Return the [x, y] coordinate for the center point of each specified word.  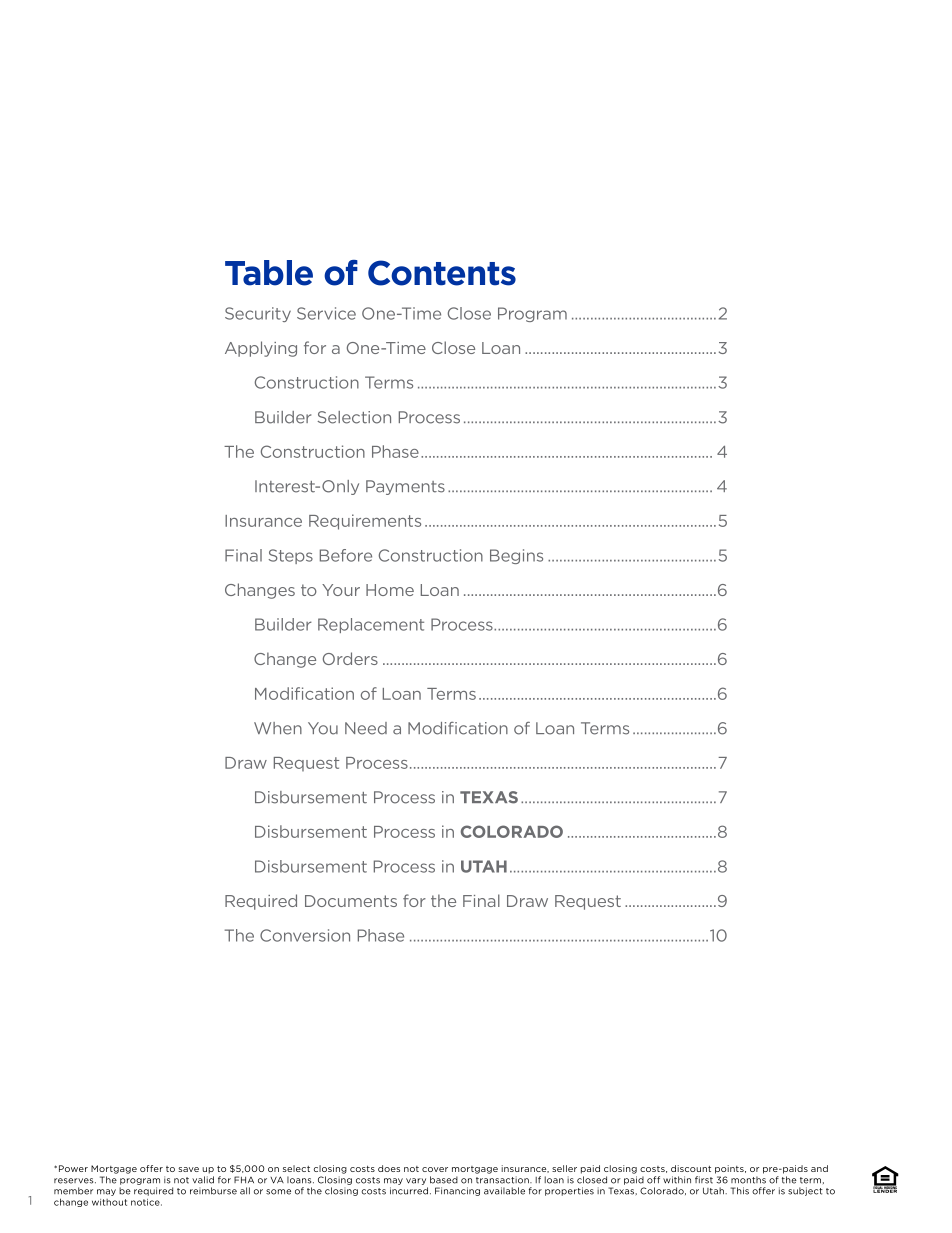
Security [258, 314]
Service [326, 313]
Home [390, 590]
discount [691, 1168]
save [188, 1169]
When [278, 728]
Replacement [371, 625]
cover [435, 1169]
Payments [405, 487]
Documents [351, 901]
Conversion [305, 935]
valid [203, 1180]
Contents [442, 273]
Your [341, 590]
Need [366, 728]
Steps [291, 556]
